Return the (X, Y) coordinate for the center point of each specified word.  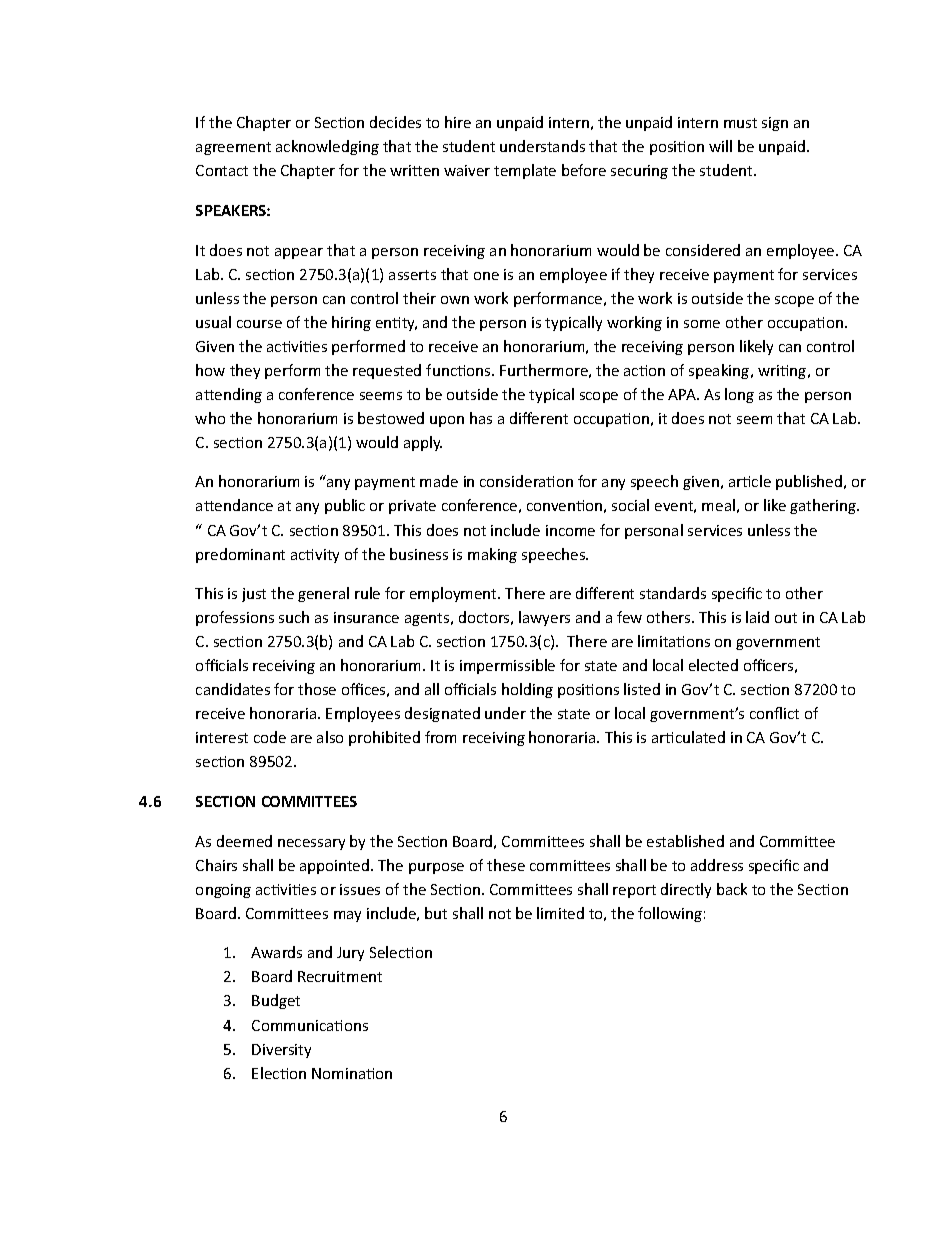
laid (757, 617)
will (720, 146)
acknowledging (327, 147)
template (525, 171)
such (294, 617)
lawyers (544, 618)
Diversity (281, 1051)
